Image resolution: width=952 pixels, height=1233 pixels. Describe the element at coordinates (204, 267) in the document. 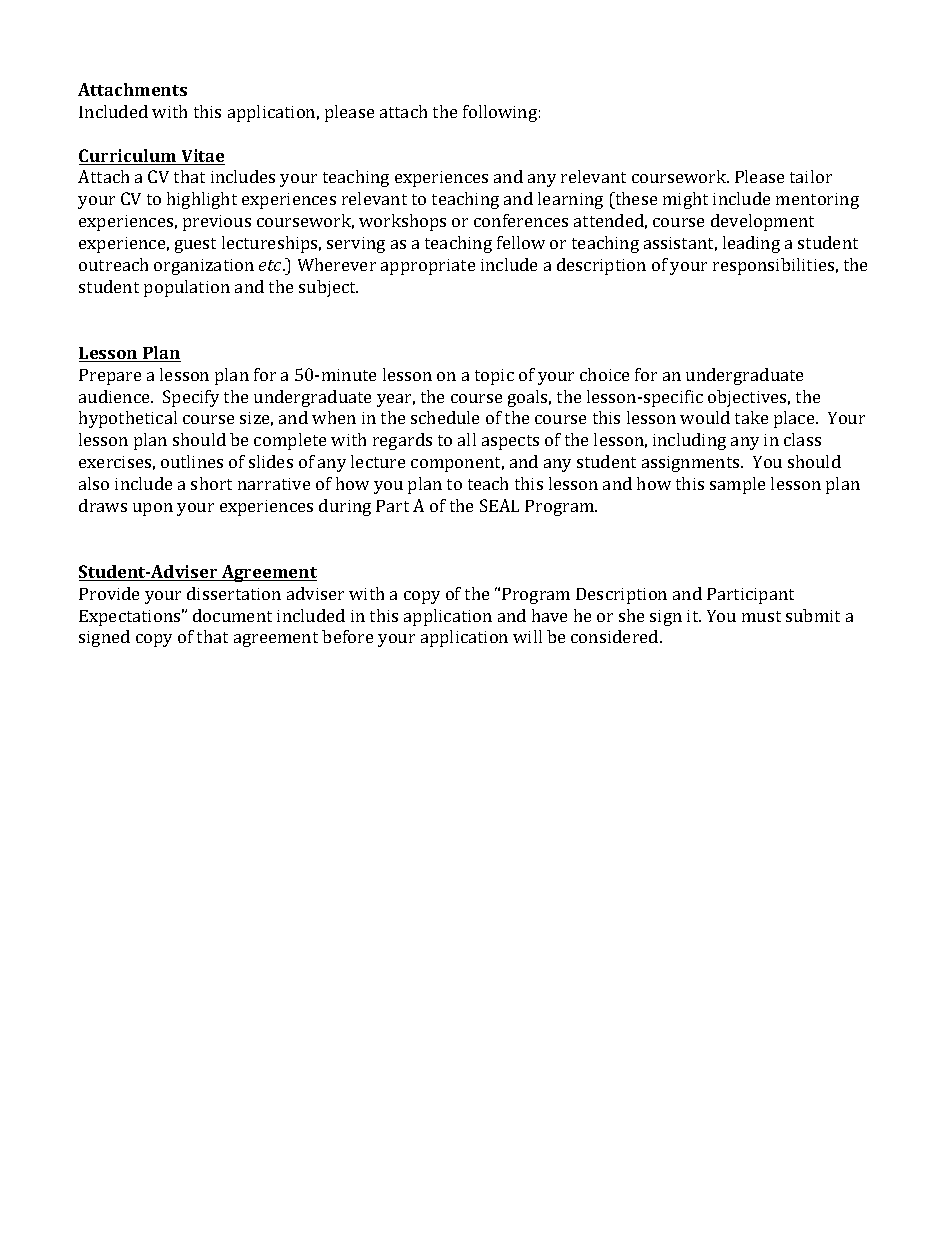

I see `organization` at that location.
